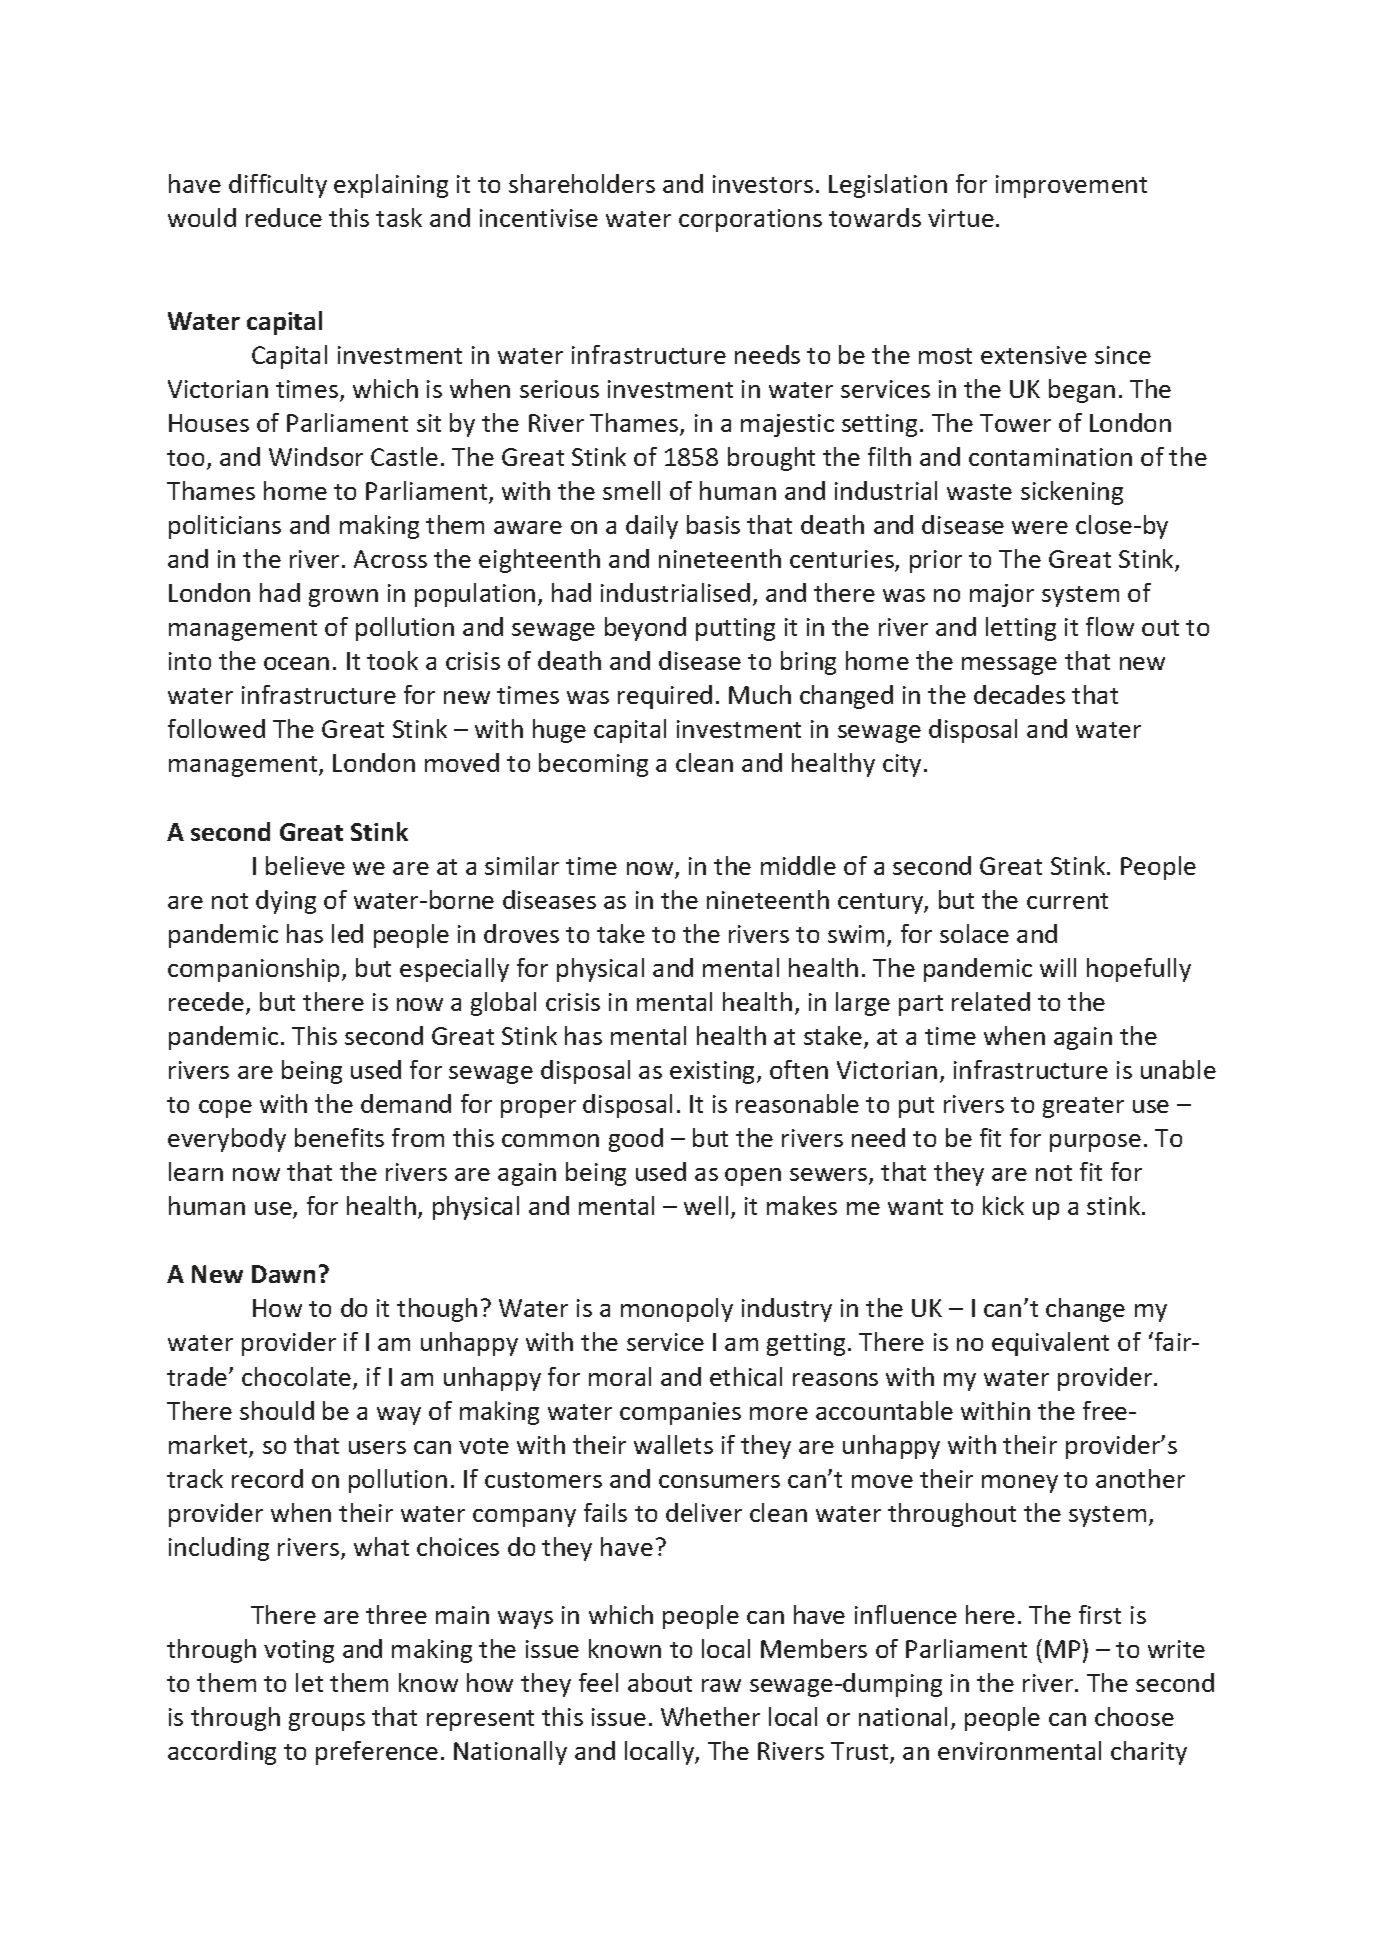  Describe the element at coordinates (710, 1716) in the document. I see `Whether` at that location.
